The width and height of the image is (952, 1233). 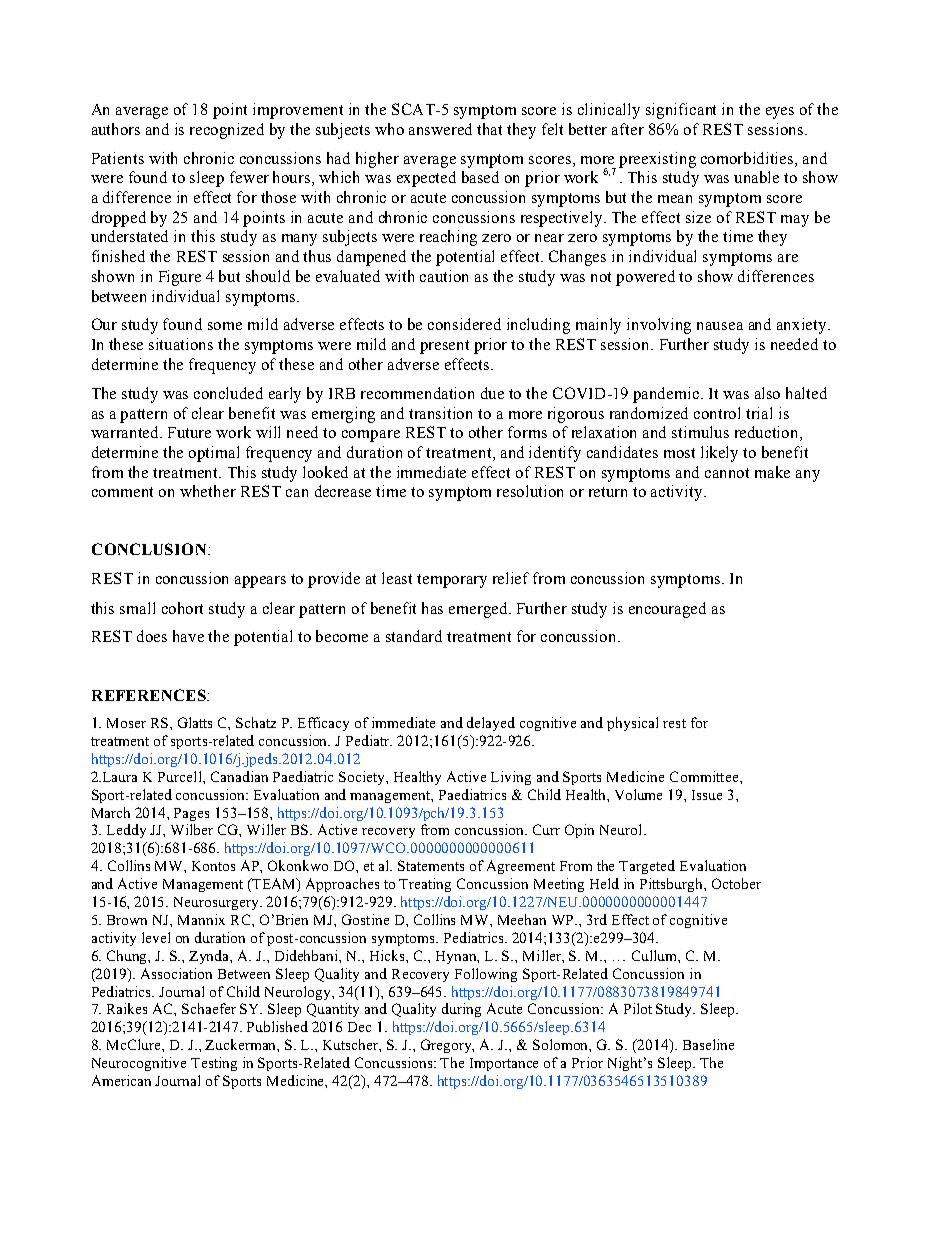 I want to click on comorbidities, so click(x=748, y=158).
